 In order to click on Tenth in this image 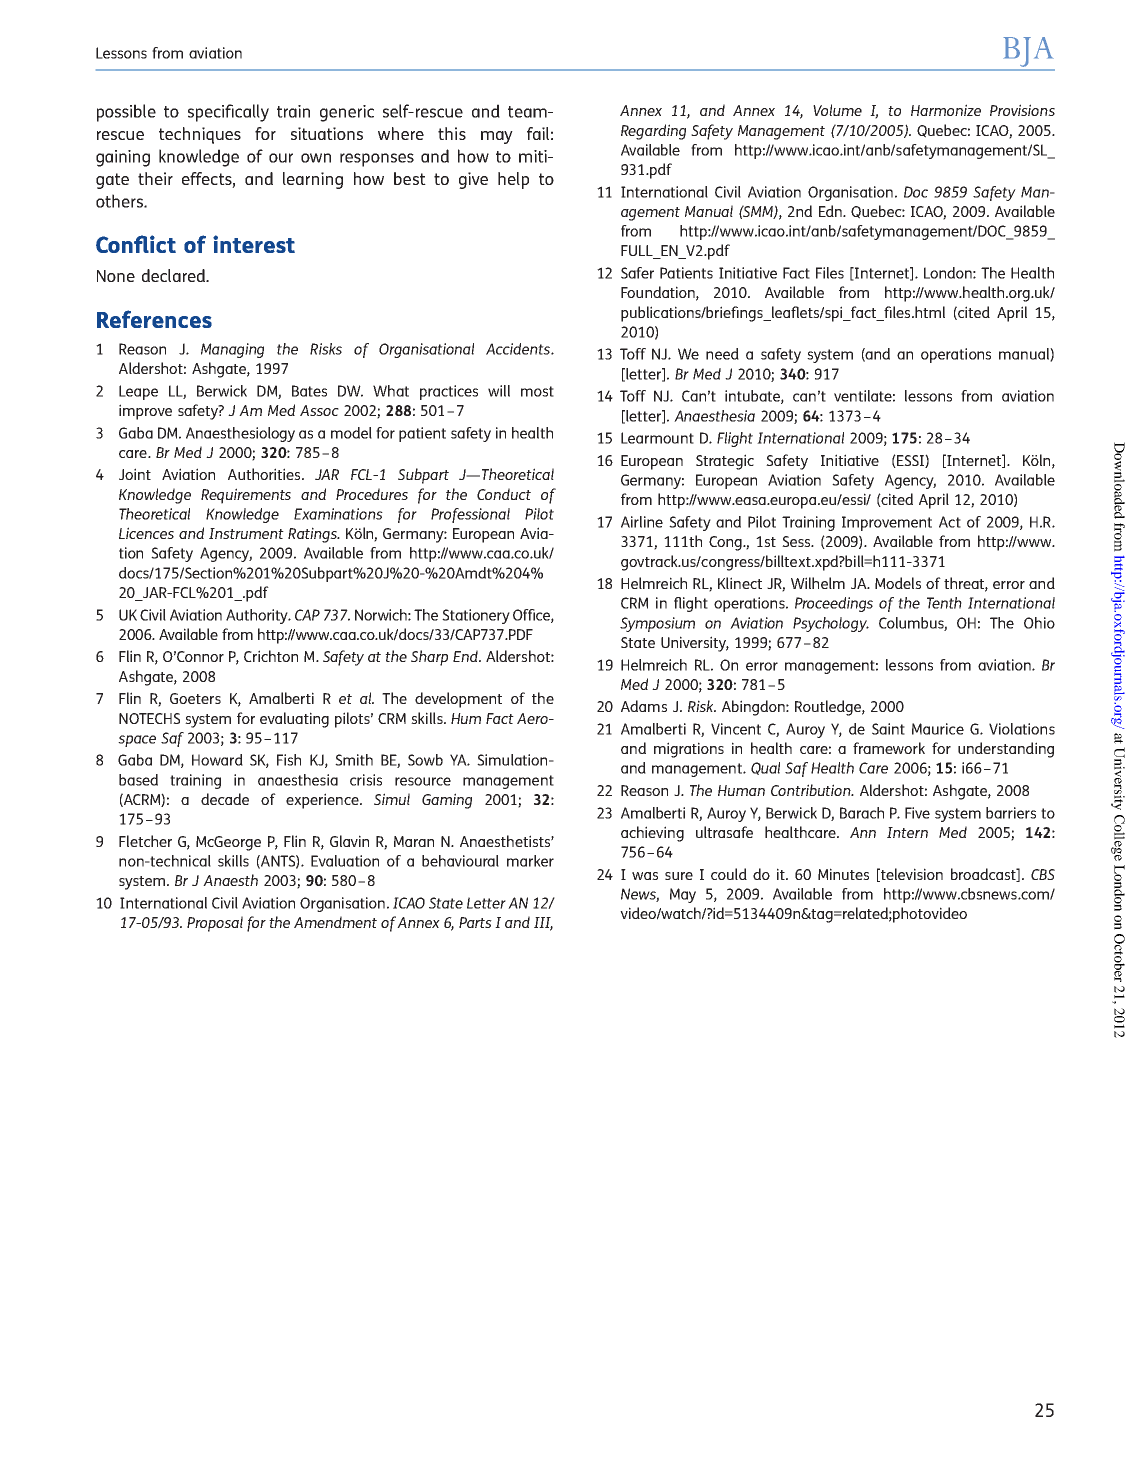, I will do `click(944, 603)`.
